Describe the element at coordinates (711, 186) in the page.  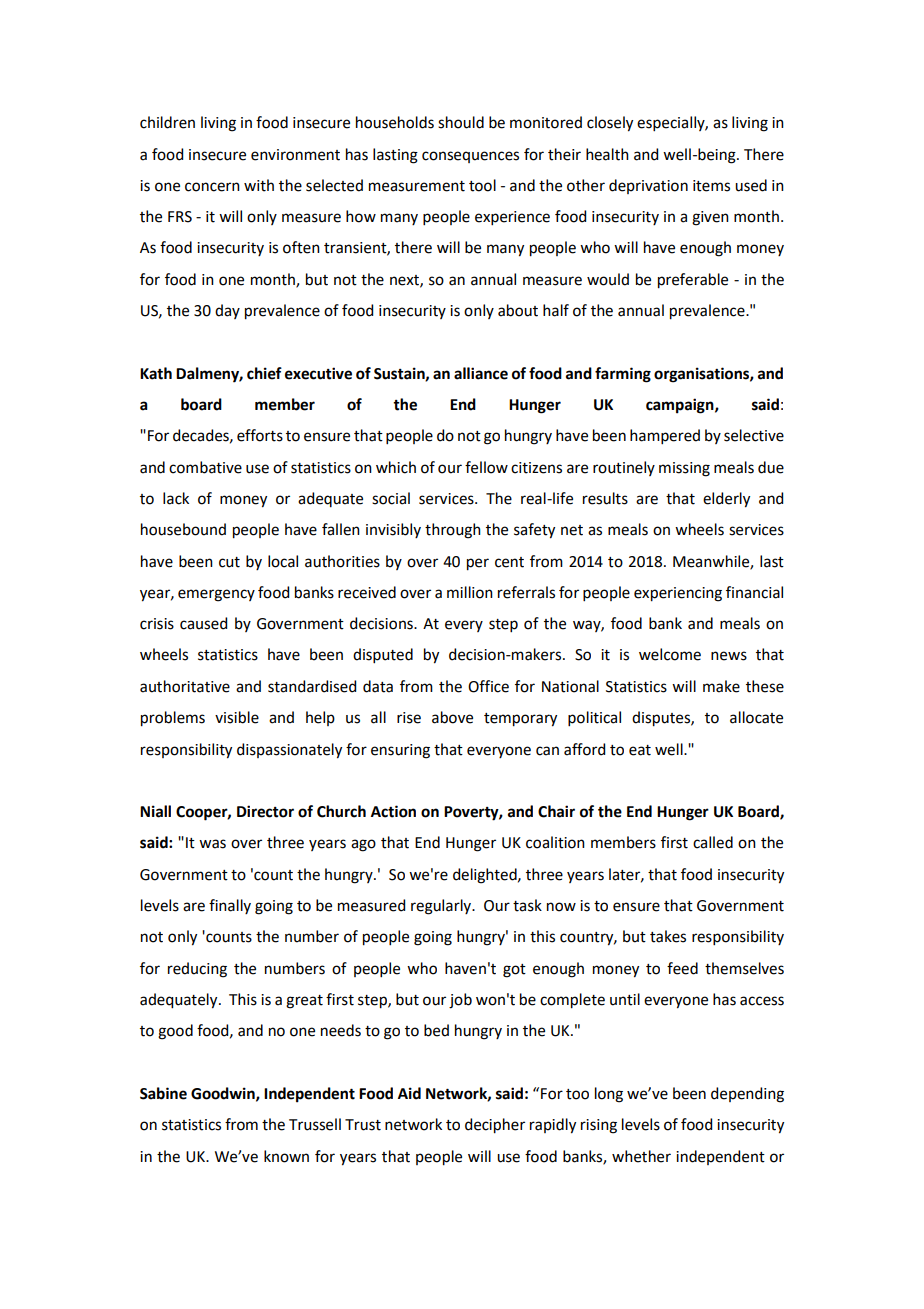
I see `items` at that location.
